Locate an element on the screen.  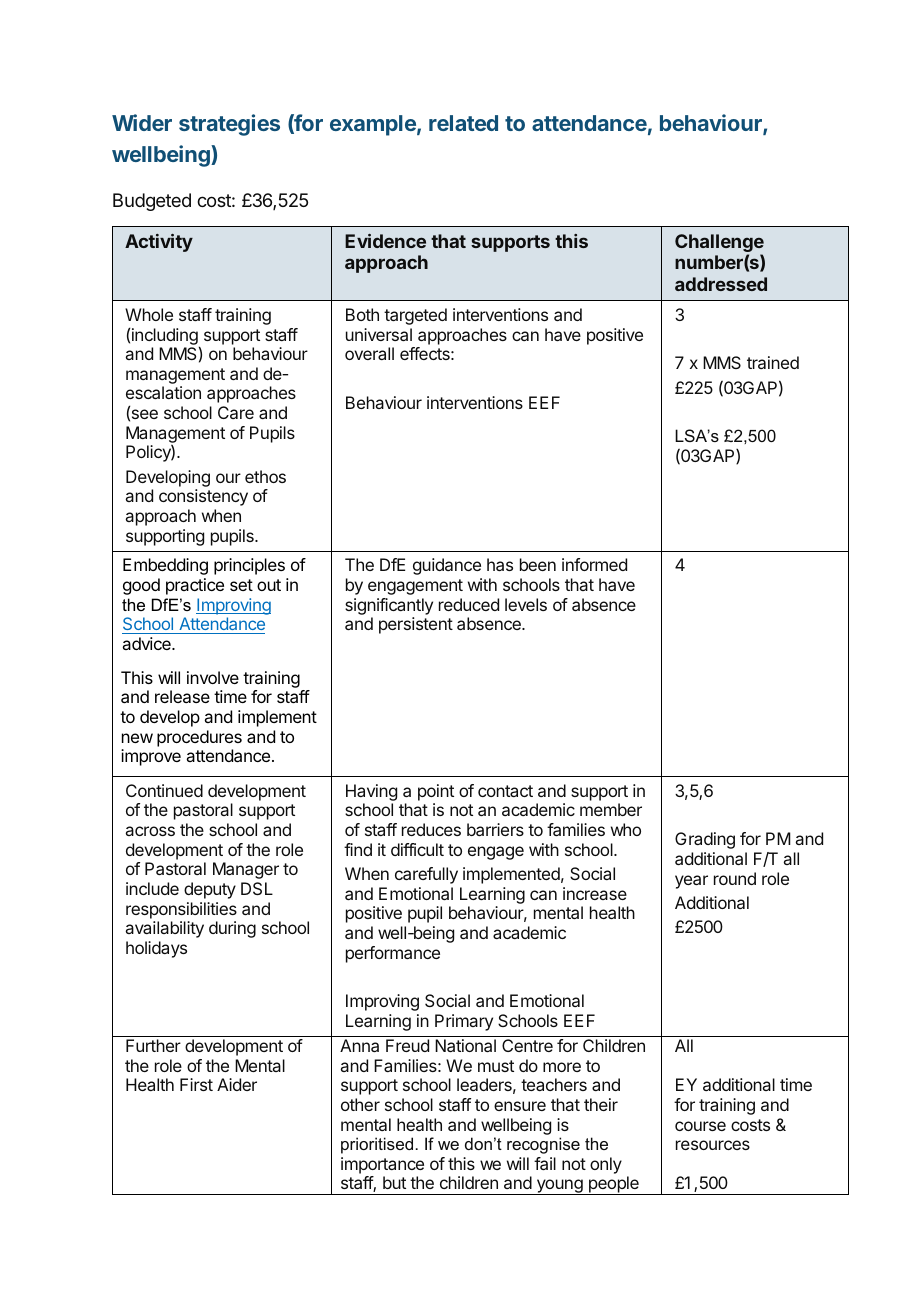
strategies is located at coordinates (229, 125).
